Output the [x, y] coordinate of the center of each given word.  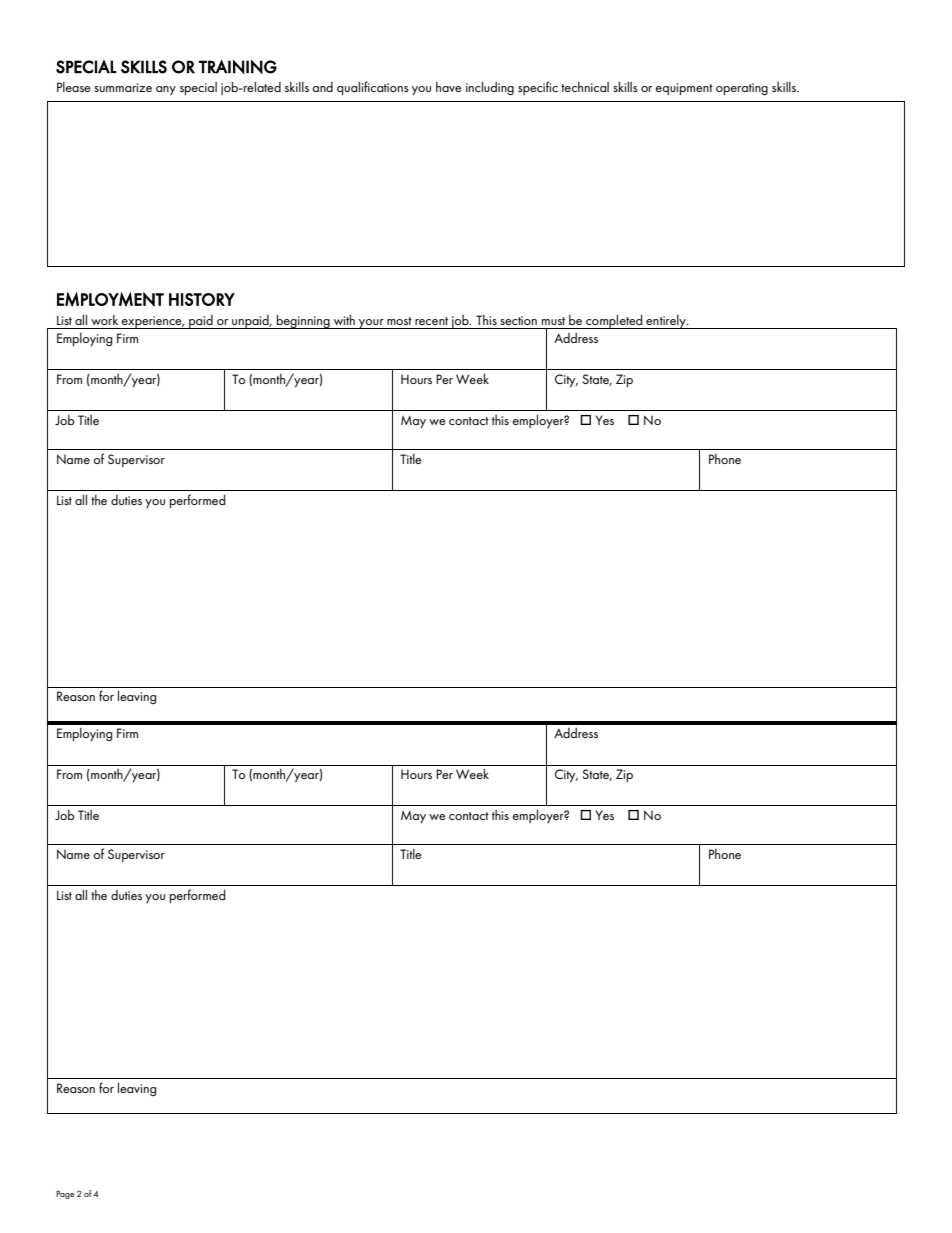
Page [65, 1194]
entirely [666, 322]
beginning [303, 322]
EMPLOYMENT [110, 299]
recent [431, 321]
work [104, 320]
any [166, 90]
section [518, 320]
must [553, 321]
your [371, 324]
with [344, 320]
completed [614, 322]
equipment [684, 89]
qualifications [373, 88]
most [399, 321]
